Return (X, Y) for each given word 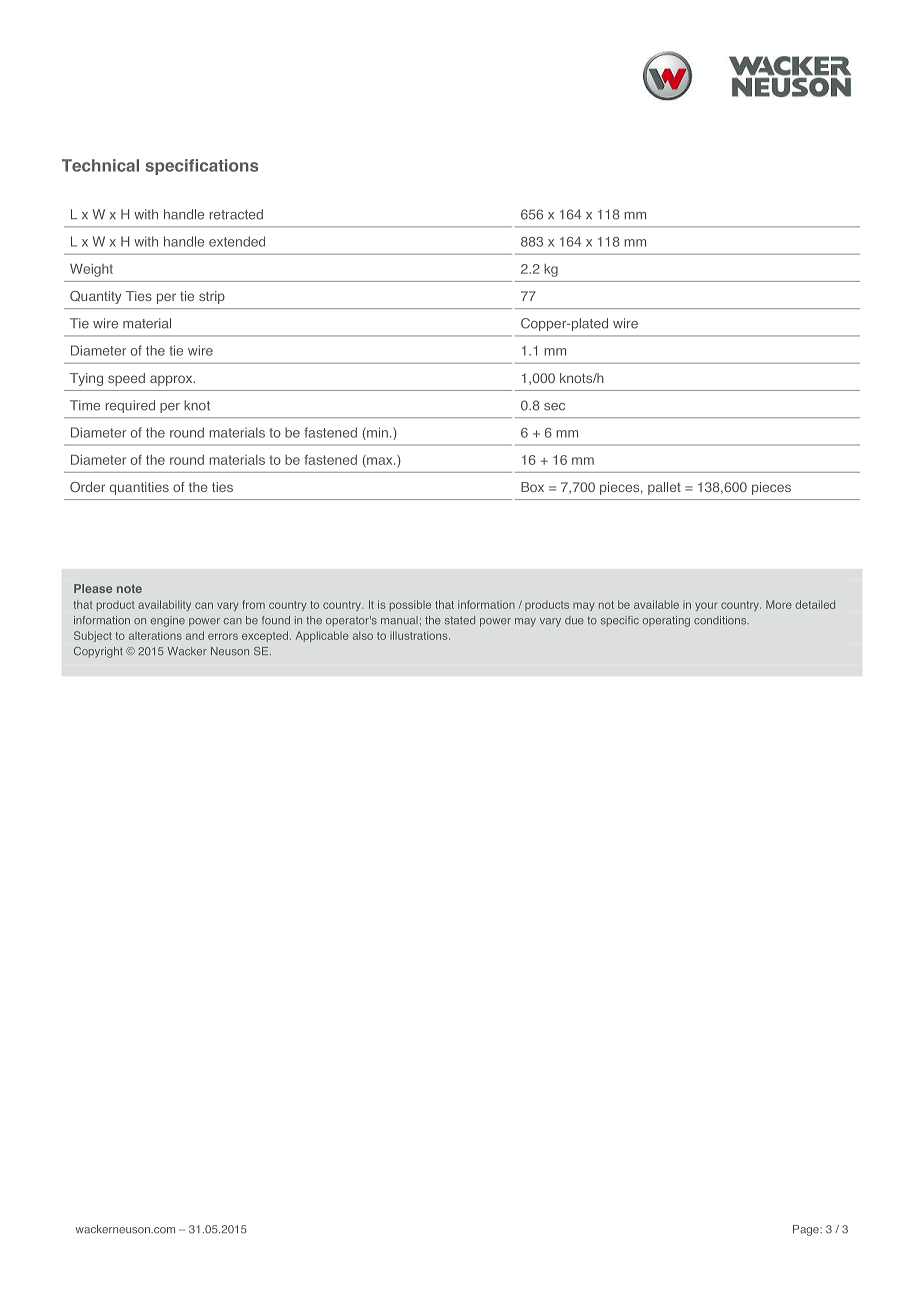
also (363, 635)
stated (460, 620)
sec (554, 407)
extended (237, 241)
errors (223, 636)
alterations (155, 635)
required (130, 406)
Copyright (98, 652)
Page (807, 1230)
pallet (664, 488)
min (376, 433)
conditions (721, 620)
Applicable (322, 636)
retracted (236, 214)
